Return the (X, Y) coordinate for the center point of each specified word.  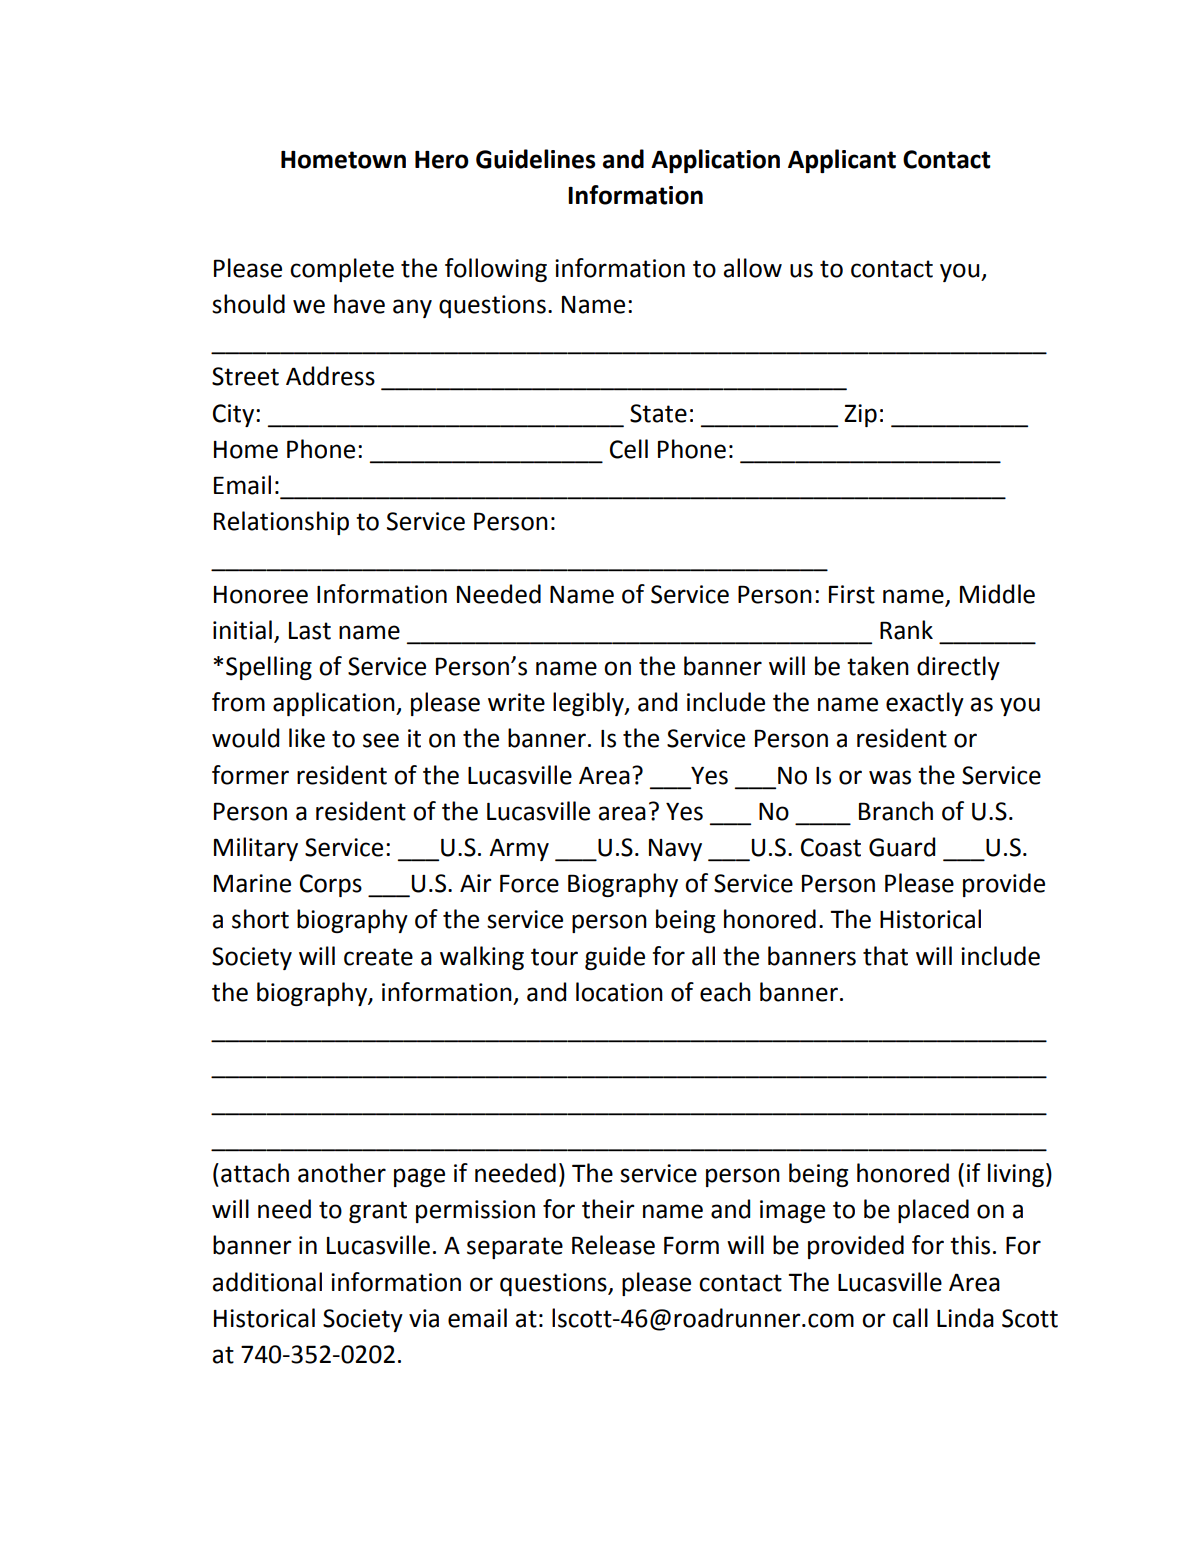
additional (267, 1282)
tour (554, 957)
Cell (629, 449)
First (852, 594)
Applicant (842, 161)
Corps (331, 885)
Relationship (281, 523)
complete (342, 270)
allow (752, 268)
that (885, 956)
